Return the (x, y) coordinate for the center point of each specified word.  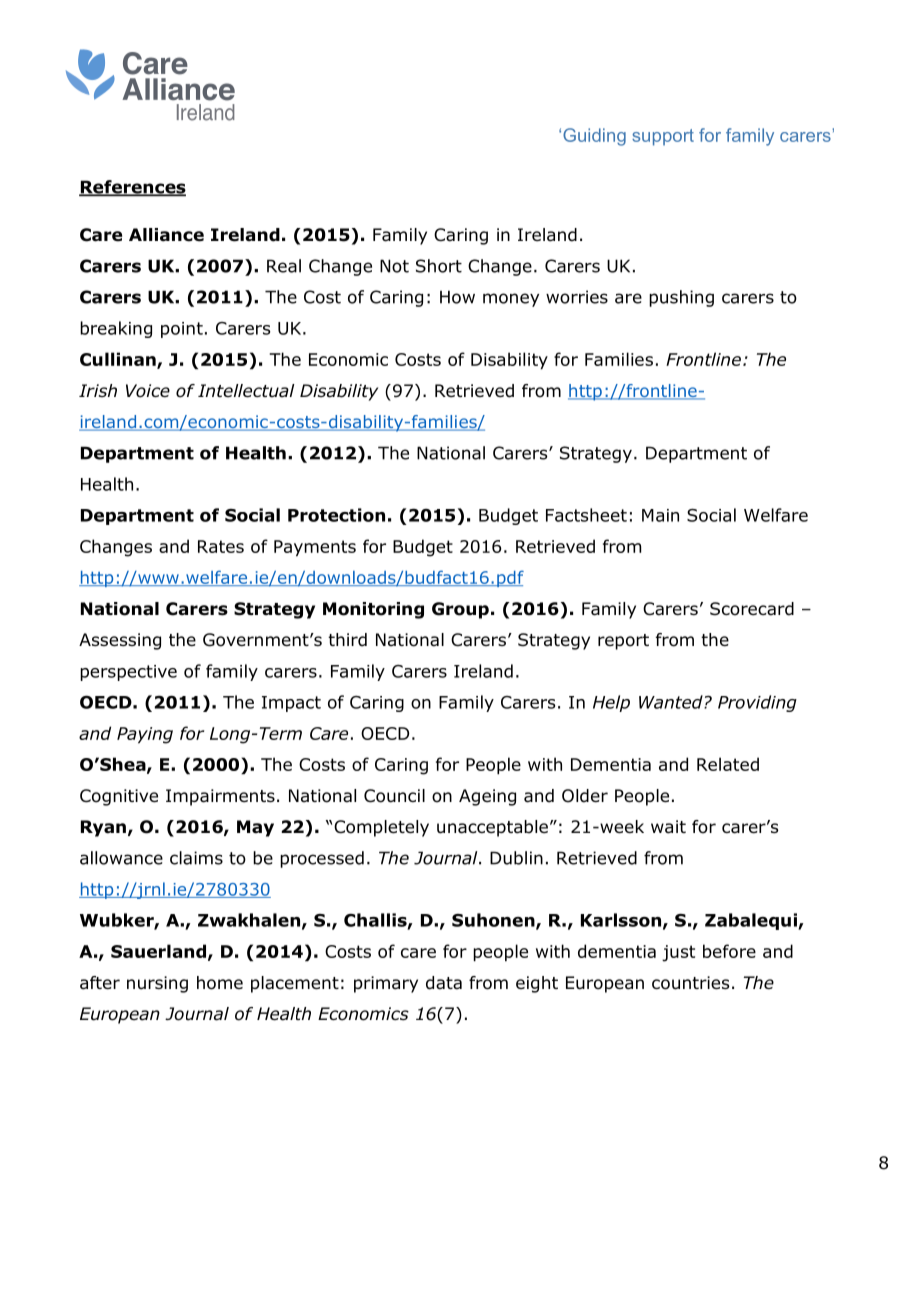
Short (439, 266)
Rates (221, 546)
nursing (157, 984)
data (444, 983)
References (132, 188)
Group (460, 610)
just (678, 953)
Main (660, 515)
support (663, 137)
